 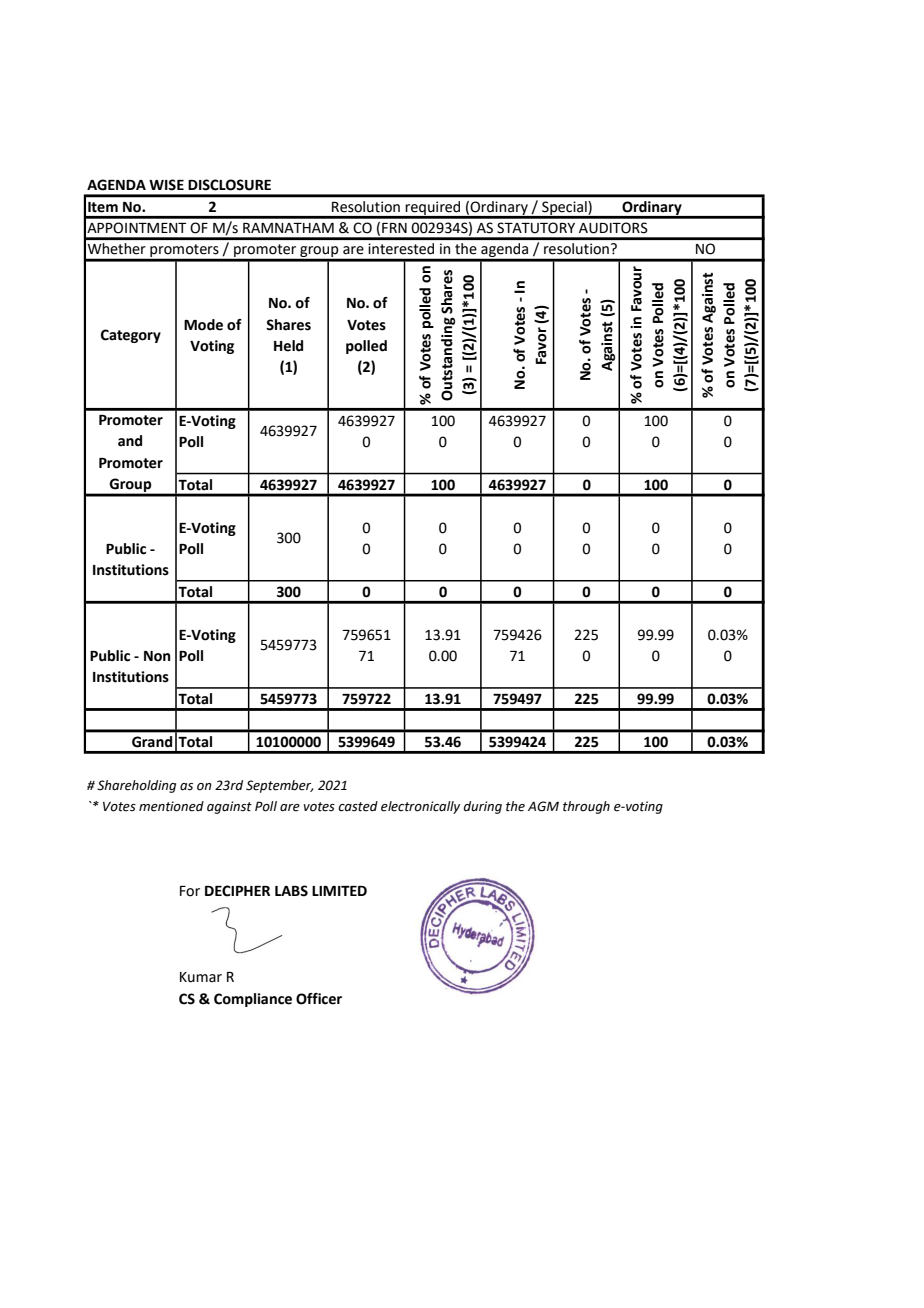 I want to click on WISE, so click(x=166, y=185).
